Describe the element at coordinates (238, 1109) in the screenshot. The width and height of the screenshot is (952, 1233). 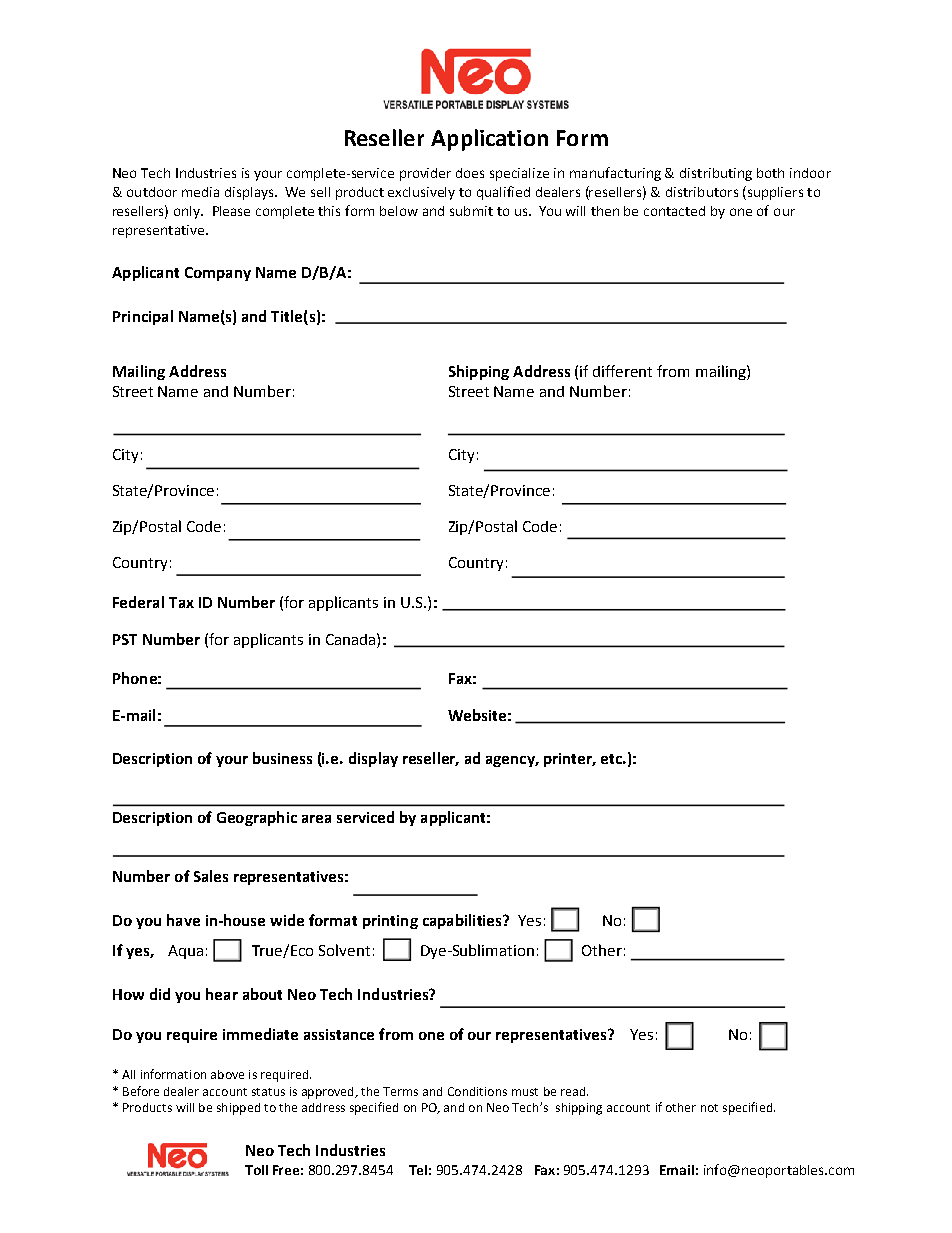
I see `shipped` at that location.
